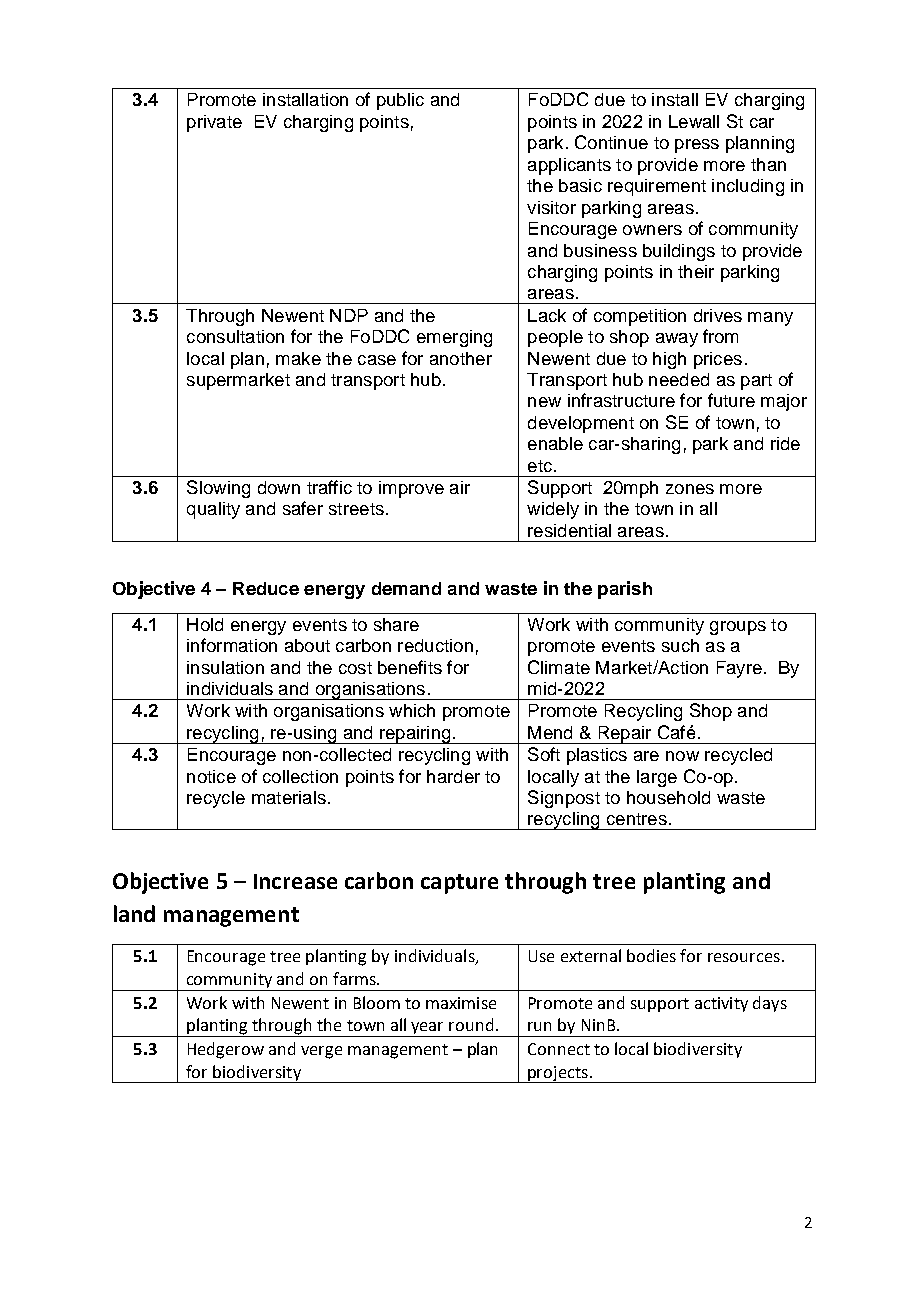 The width and height of the screenshot is (924, 1308). What do you see at coordinates (400, 101) in the screenshot?
I see `public` at bounding box center [400, 101].
